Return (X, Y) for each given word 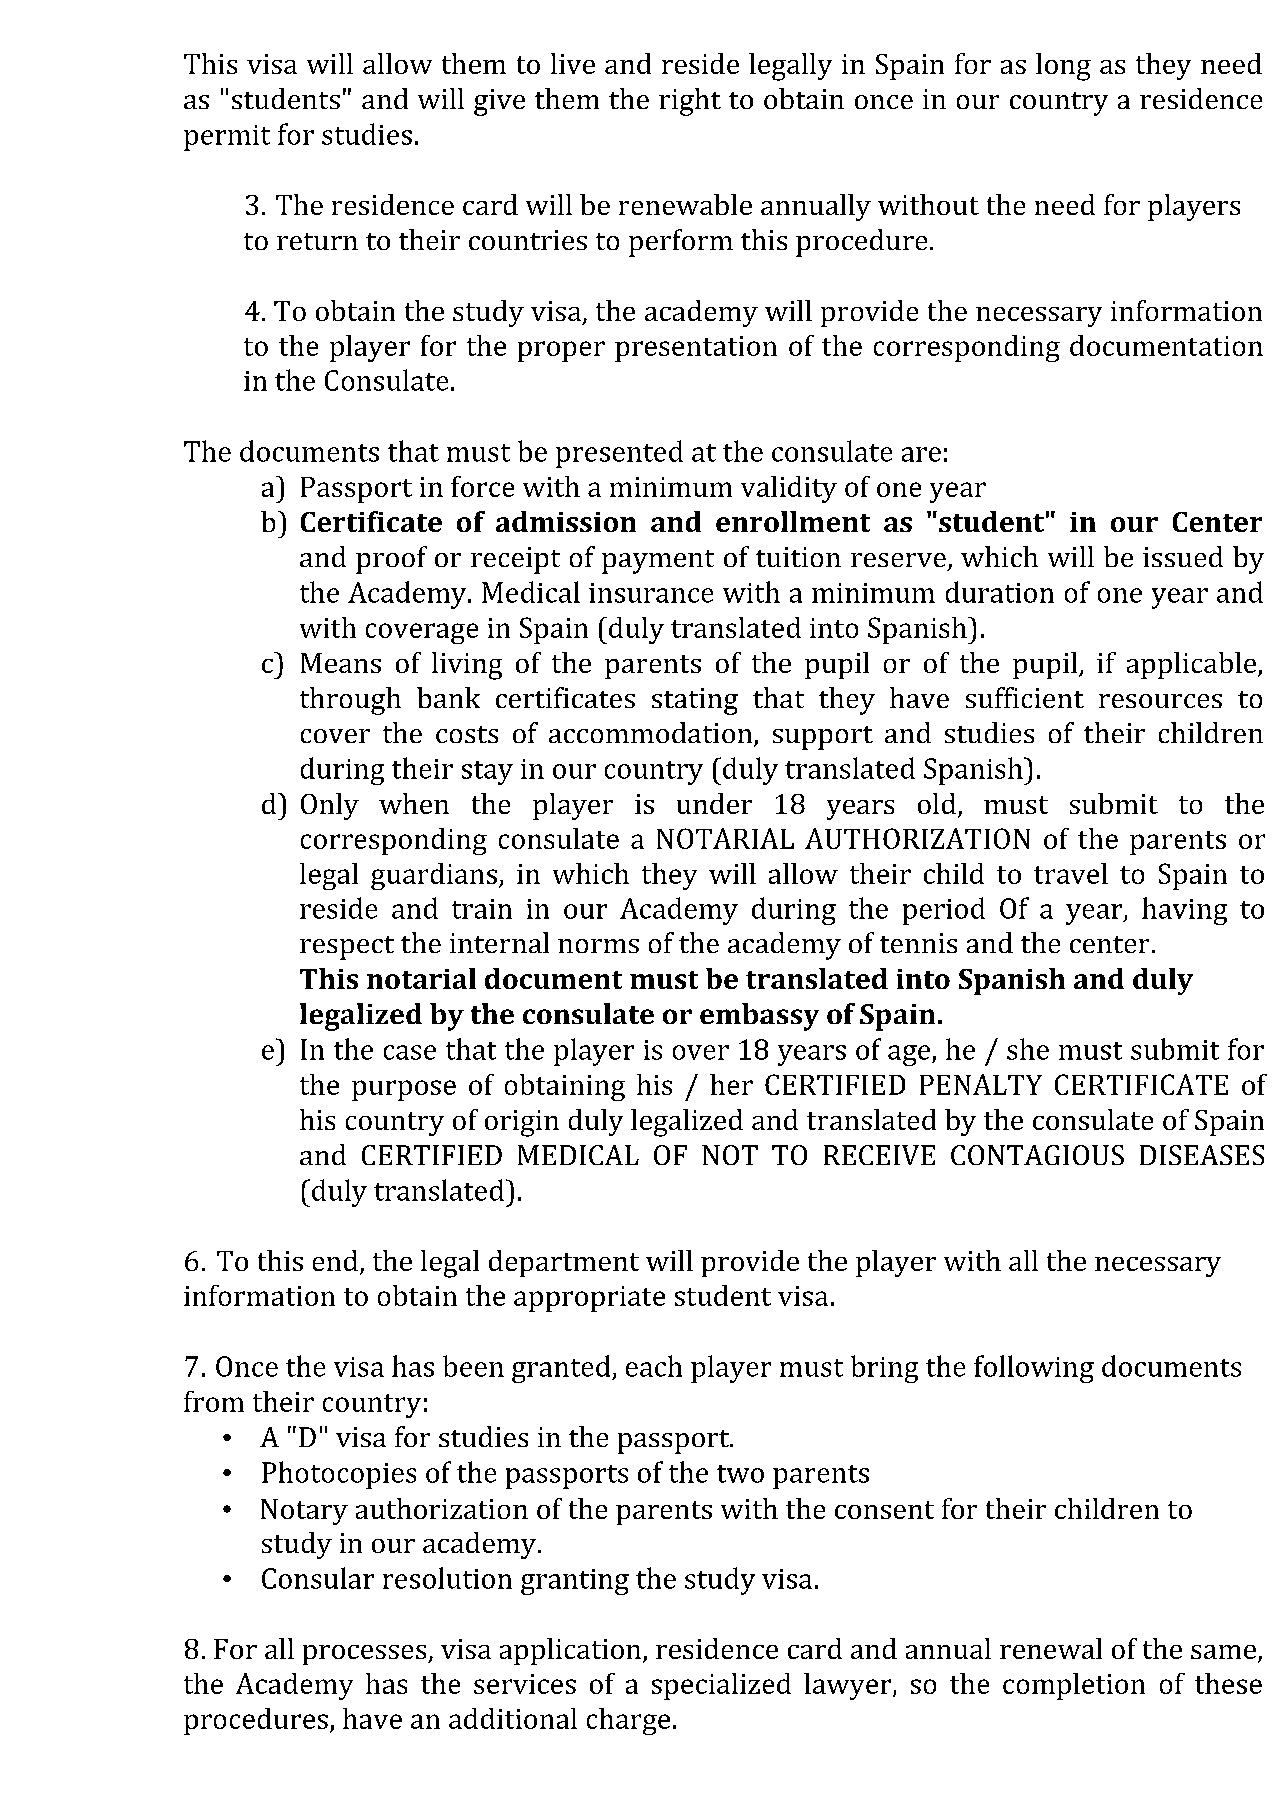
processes (366, 1655)
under (714, 803)
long (1063, 67)
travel (1071, 873)
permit (227, 138)
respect (347, 948)
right (690, 102)
